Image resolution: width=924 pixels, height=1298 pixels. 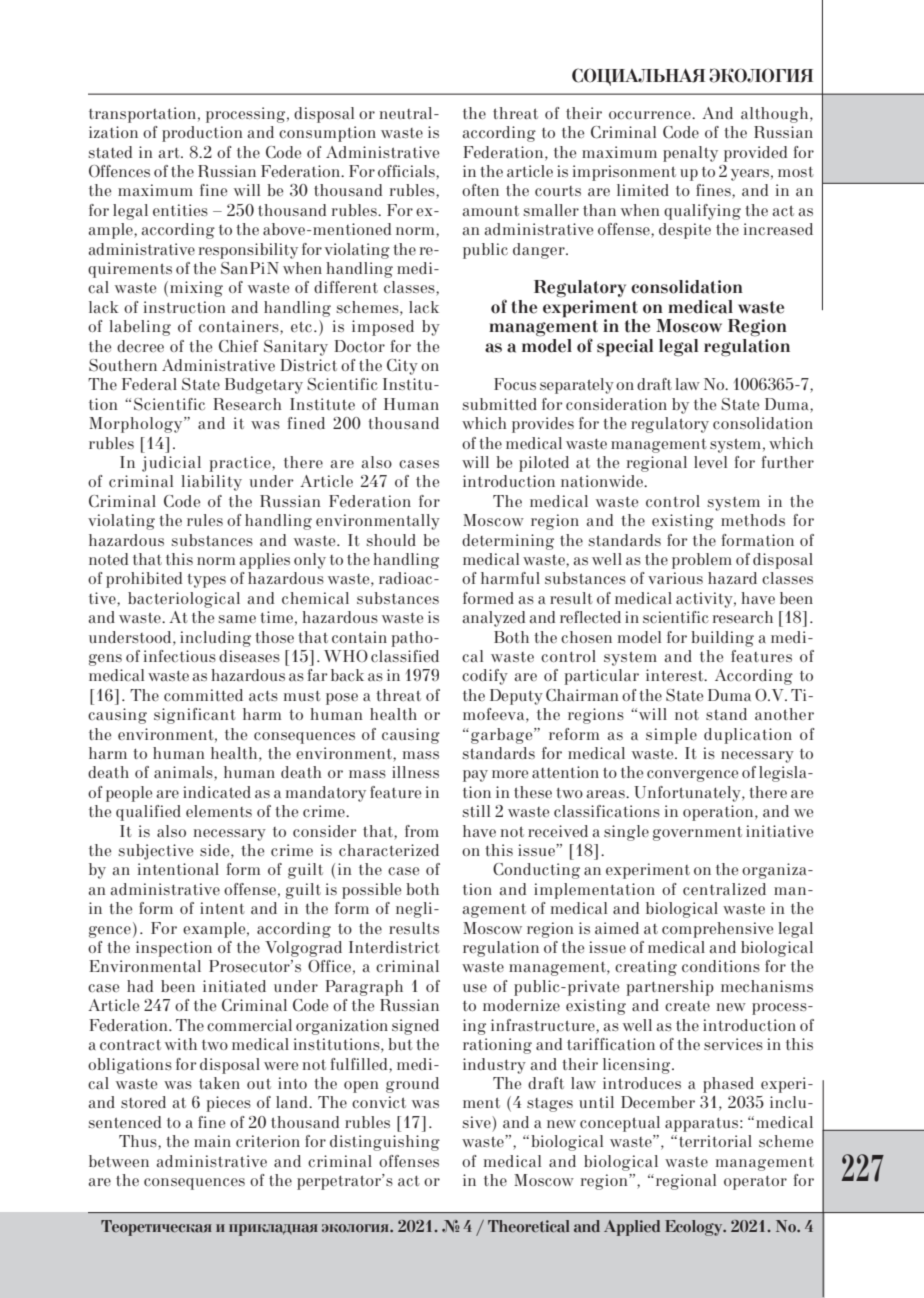 What do you see at coordinates (407, 172) in the image?
I see `officials` at bounding box center [407, 172].
